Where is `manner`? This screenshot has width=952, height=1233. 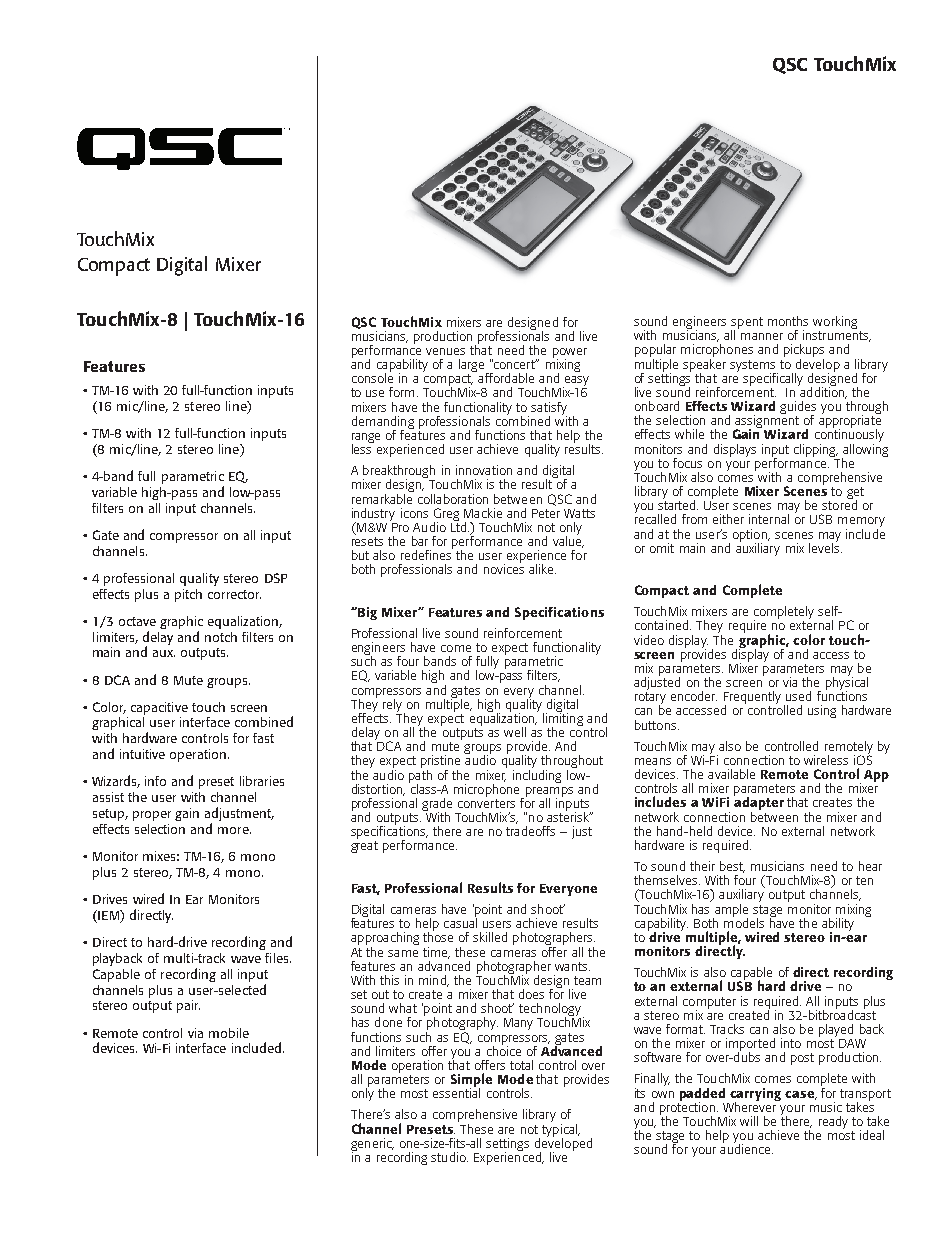
manner is located at coordinates (762, 336).
